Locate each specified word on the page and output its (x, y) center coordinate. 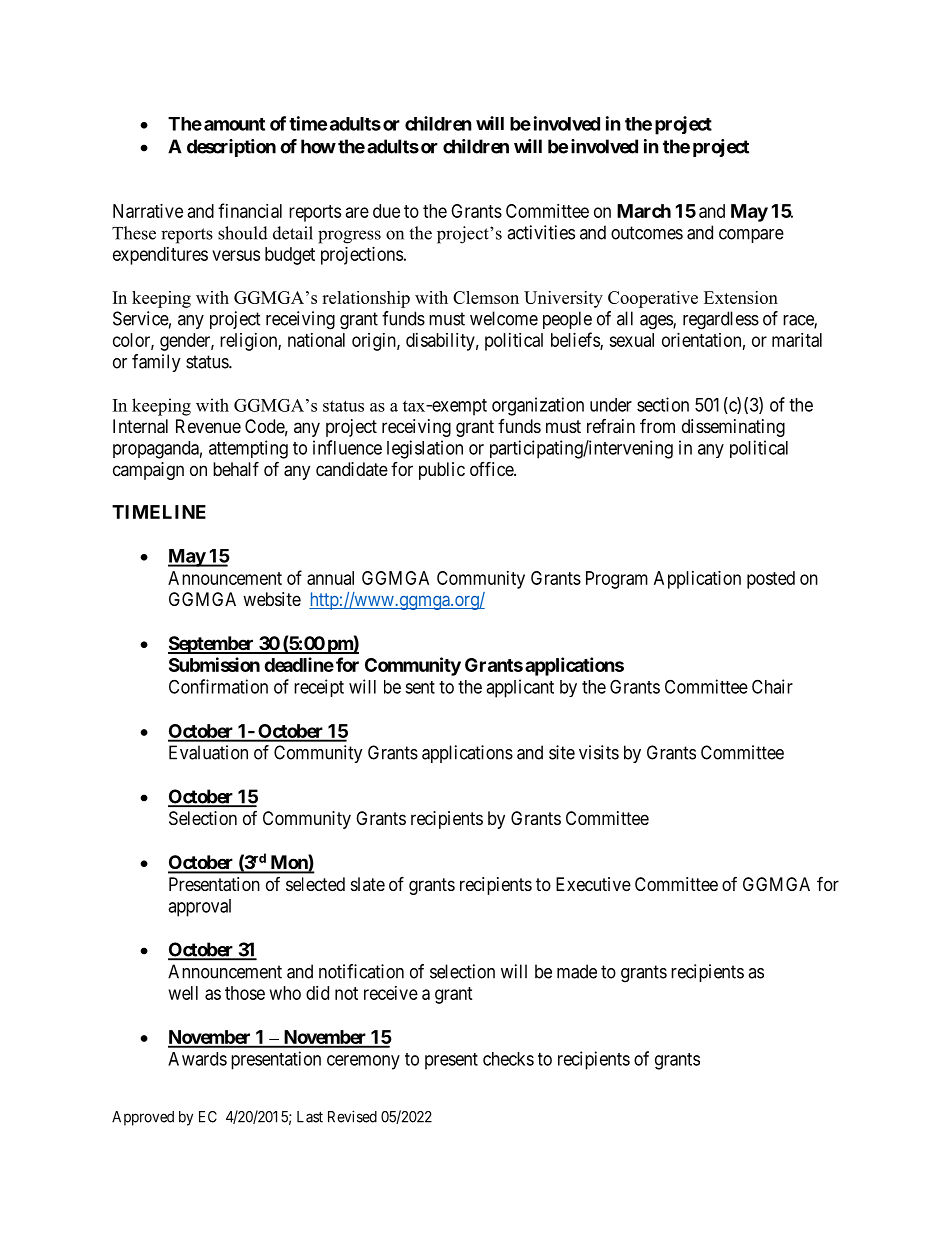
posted (771, 580)
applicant (520, 688)
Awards (197, 1059)
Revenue (208, 426)
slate (368, 884)
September (212, 645)
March (644, 211)
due (386, 211)
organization (538, 406)
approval (199, 908)
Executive (593, 884)
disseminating (733, 428)
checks (508, 1059)
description (231, 148)
